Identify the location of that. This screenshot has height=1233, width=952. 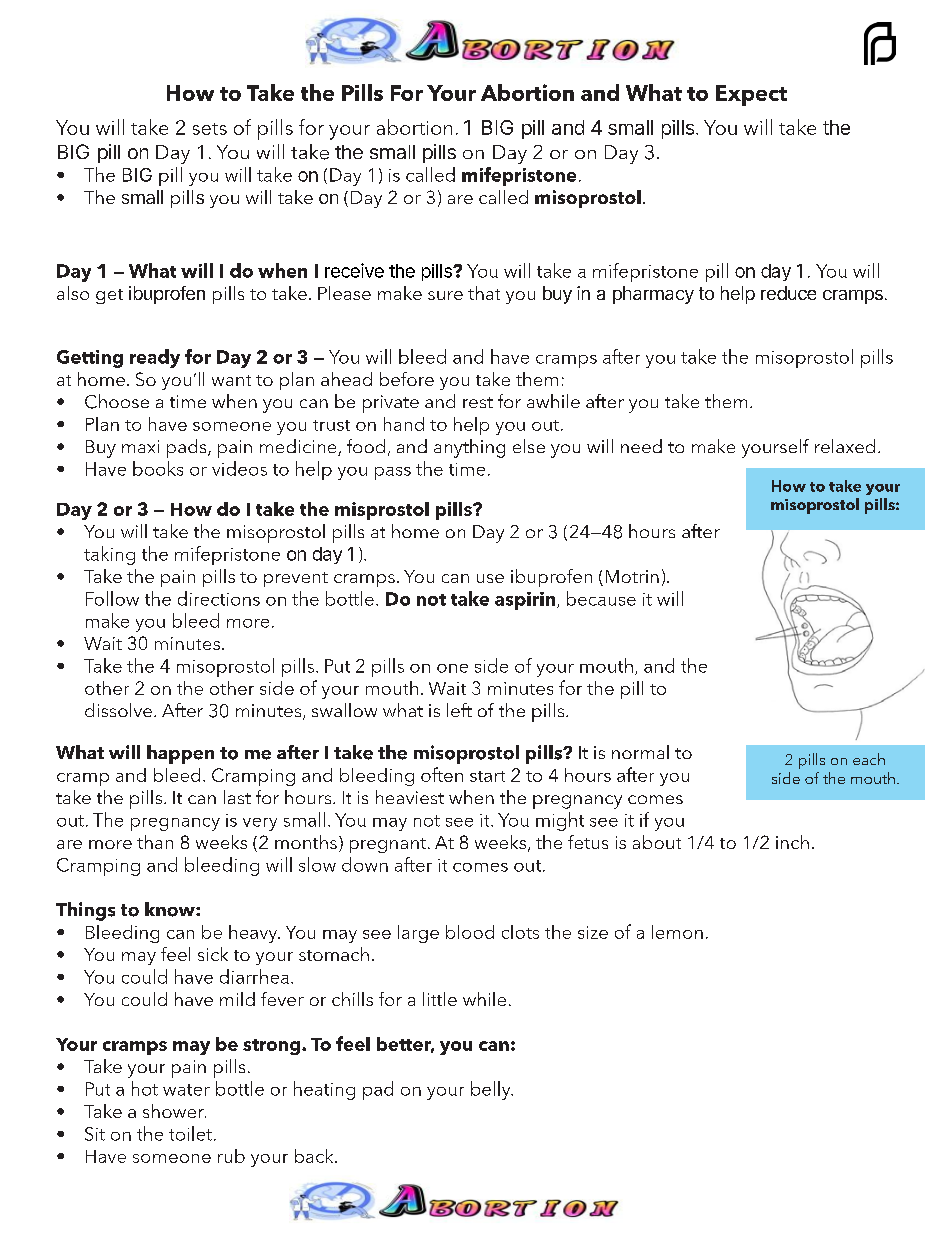
(484, 293).
